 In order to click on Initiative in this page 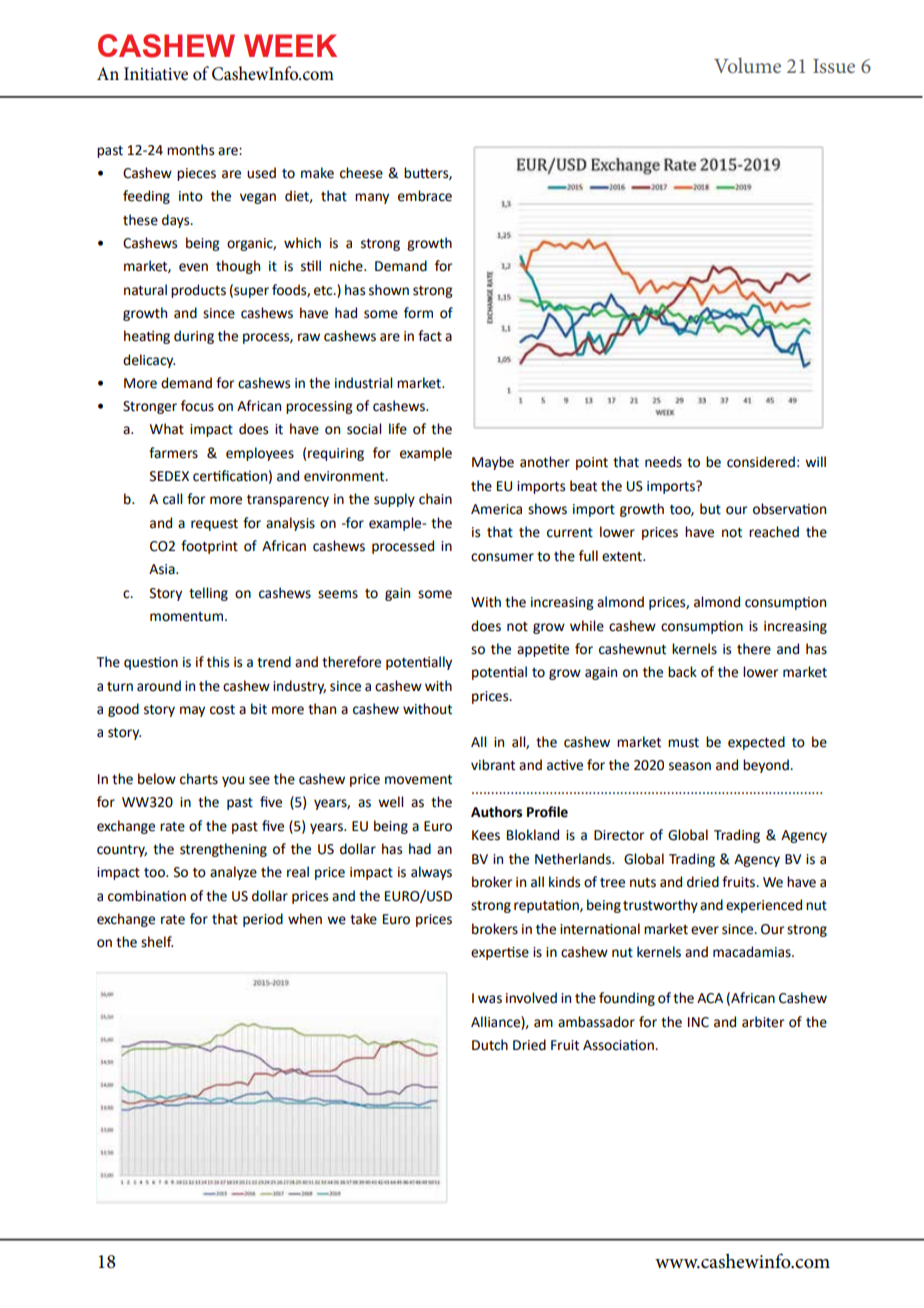, I will do `click(156, 74)`.
